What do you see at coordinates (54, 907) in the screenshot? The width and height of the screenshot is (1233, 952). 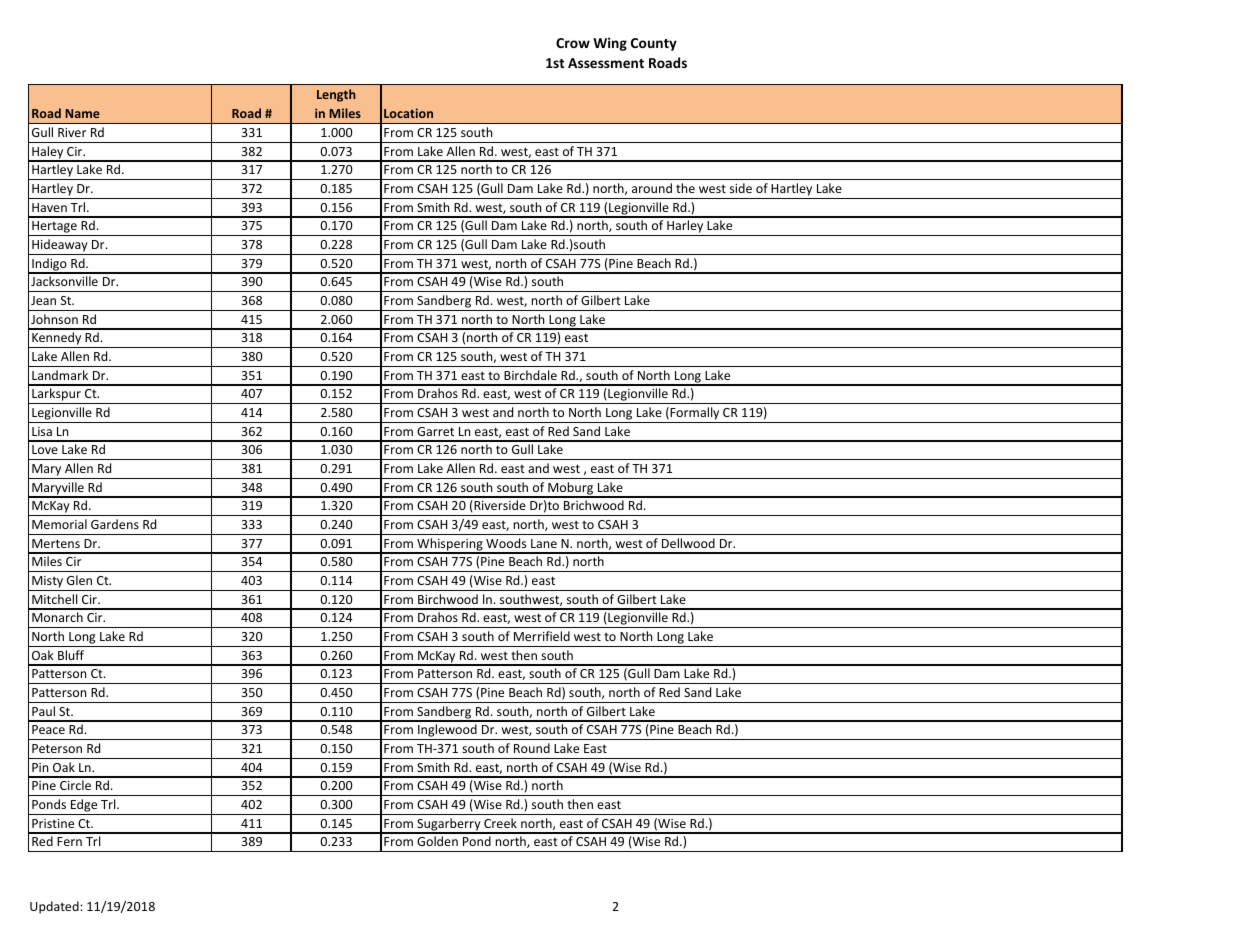 I see `Updated` at bounding box center [54, 907].
